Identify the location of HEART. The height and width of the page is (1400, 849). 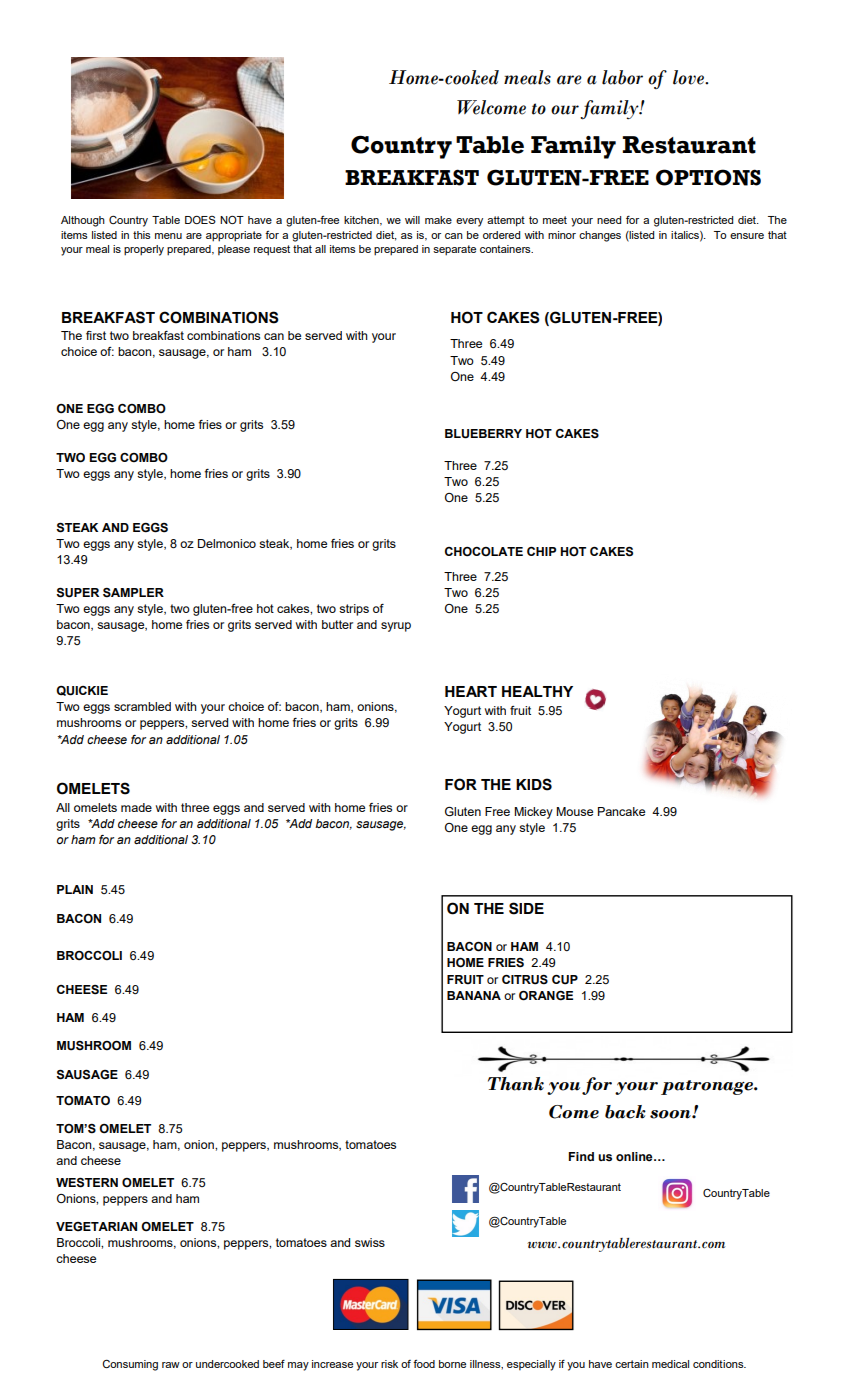
(471, 691).
